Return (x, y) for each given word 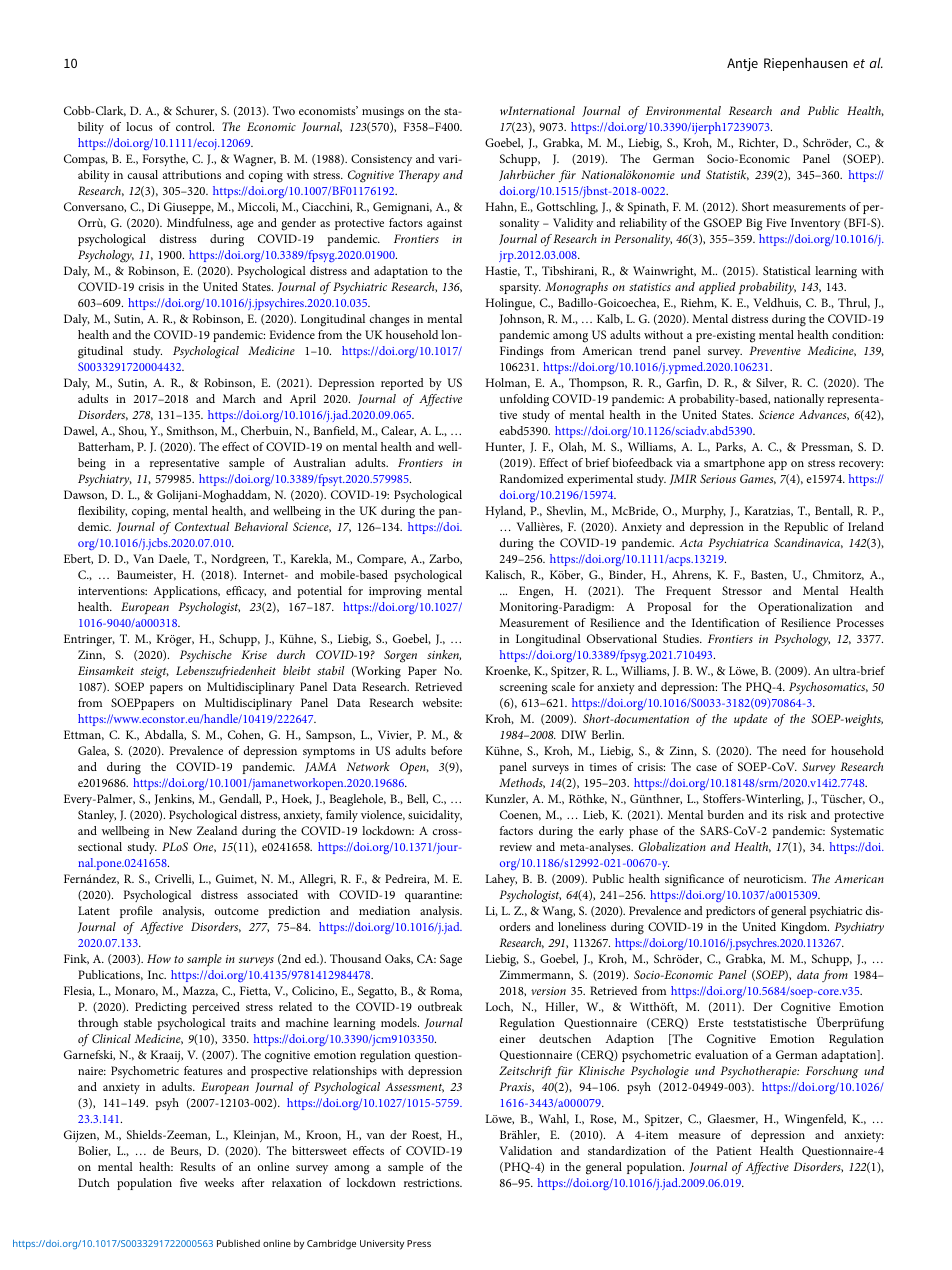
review (516, 847)
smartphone (734, 464)
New (180, 830)
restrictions (433, 1183)
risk (797, 814)
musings (383, 113)
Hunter (505, 447)
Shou (133, 431)
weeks (219, 1182)
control (195, 126)
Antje (742, 64)
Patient (734, 1150)
